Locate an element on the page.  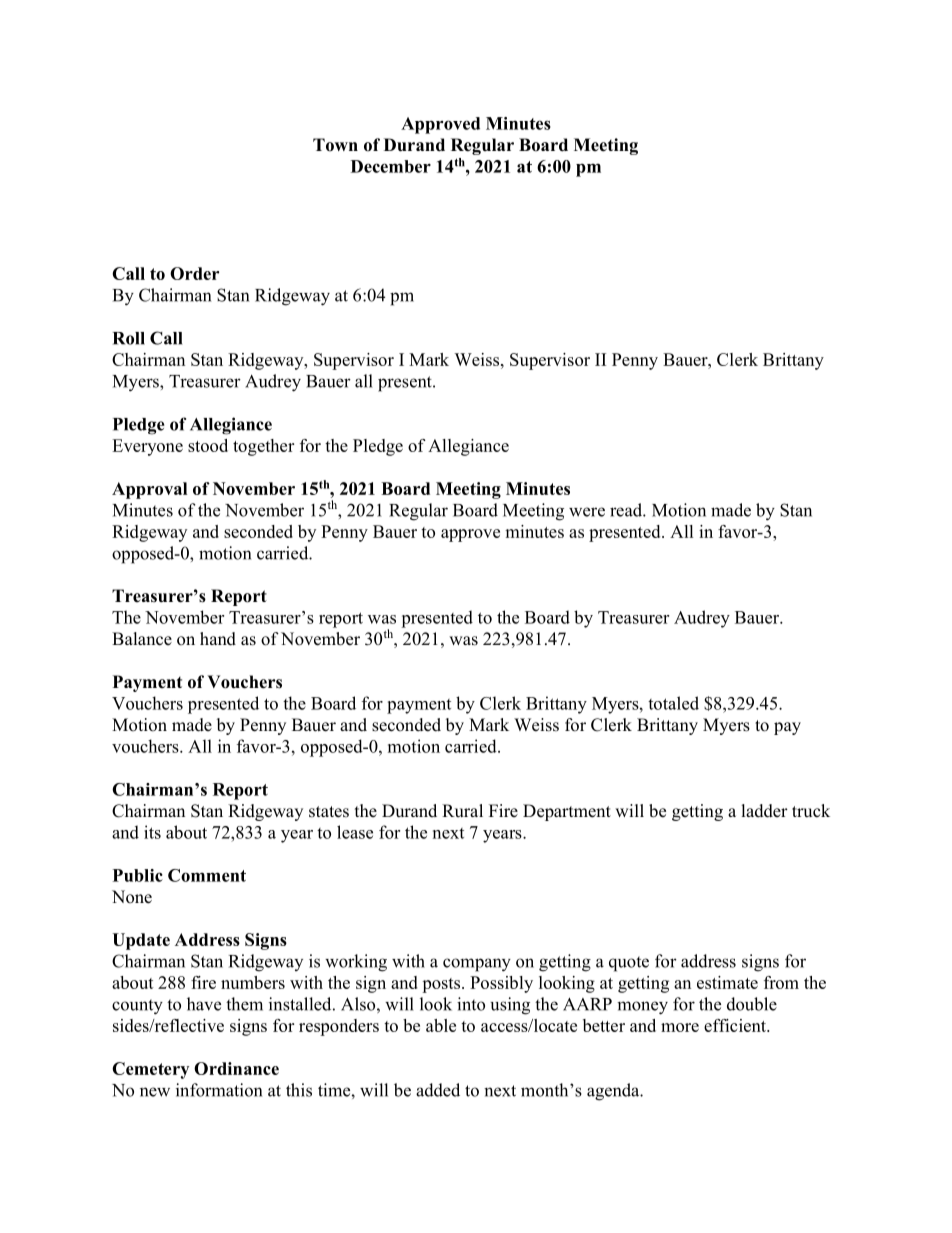
ladder is located at coordinates (764, 811).
